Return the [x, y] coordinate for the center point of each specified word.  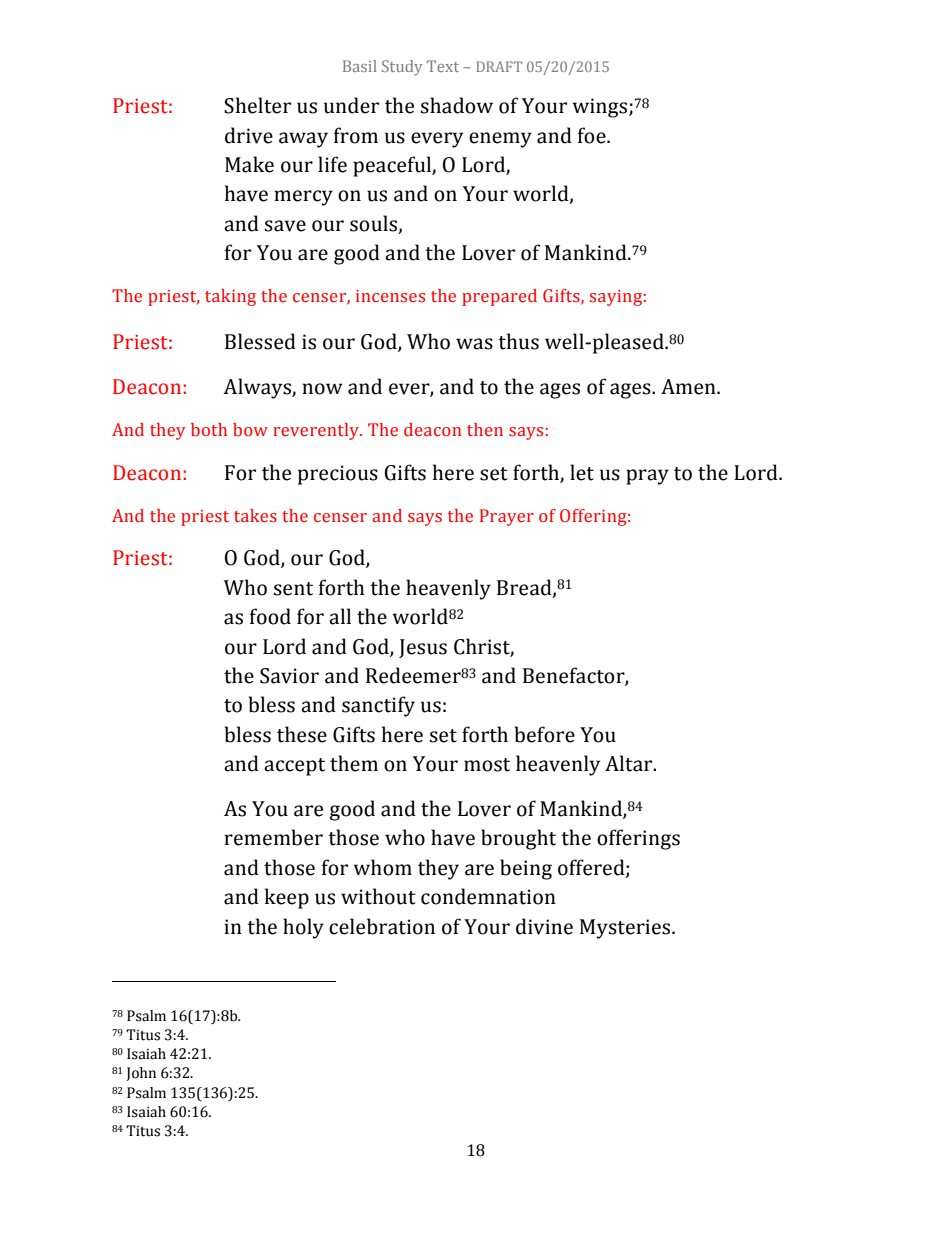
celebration [382, 926]
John [141, 1074]
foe [593, 135]
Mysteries [626, 929]
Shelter [257, 105]
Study [402, 68]
